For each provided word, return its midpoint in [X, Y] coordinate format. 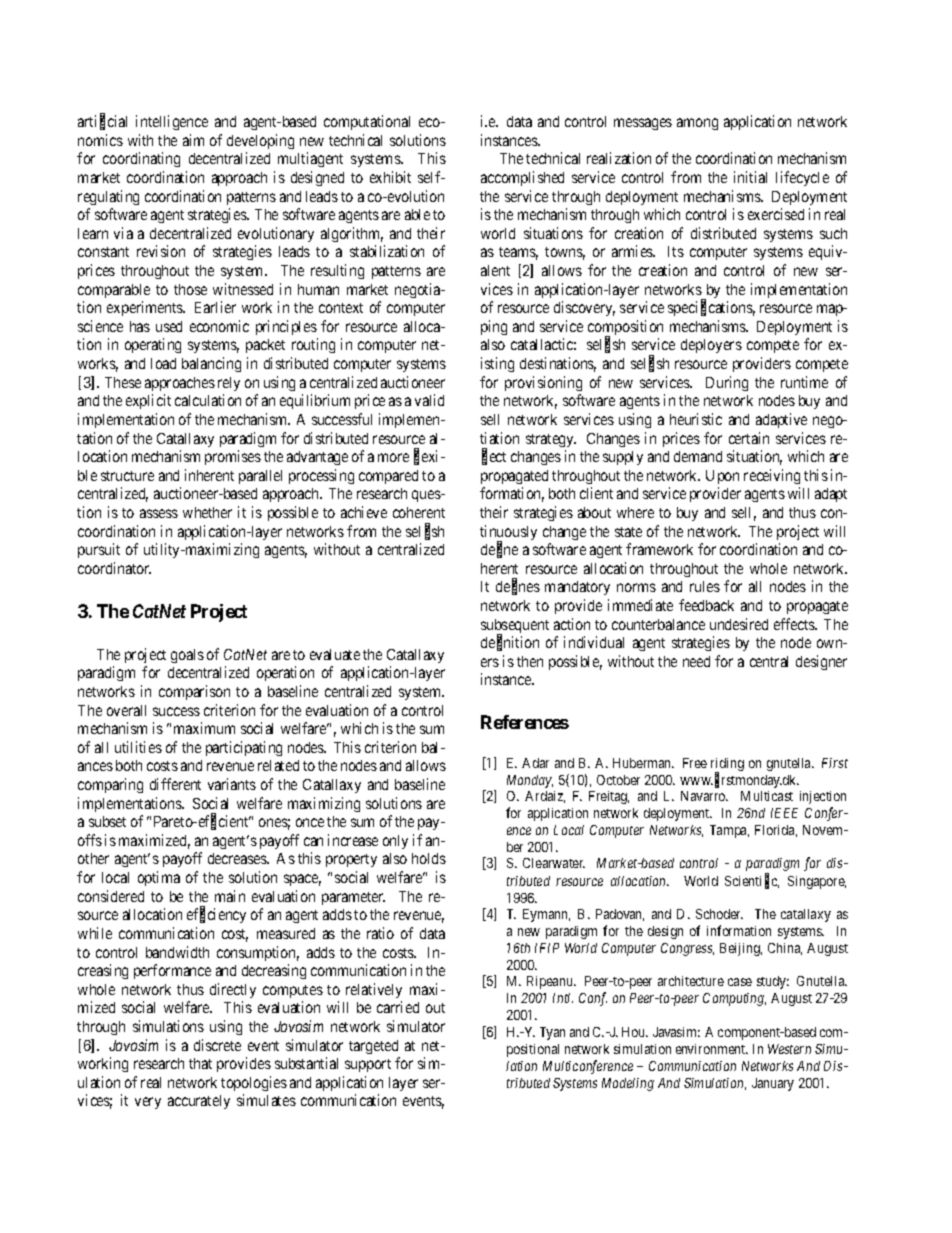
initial [750, 177]
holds [429, 858]
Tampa [729, 831]
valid [429, 400]
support [368, 1065]
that [200, 1063]
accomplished [522, 178]
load [163, 363]
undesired [739, 624]
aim [193, 140]
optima [159, 878]
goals [187, 656]
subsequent [515, 627]
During [727, 383]
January [773, 1084]
